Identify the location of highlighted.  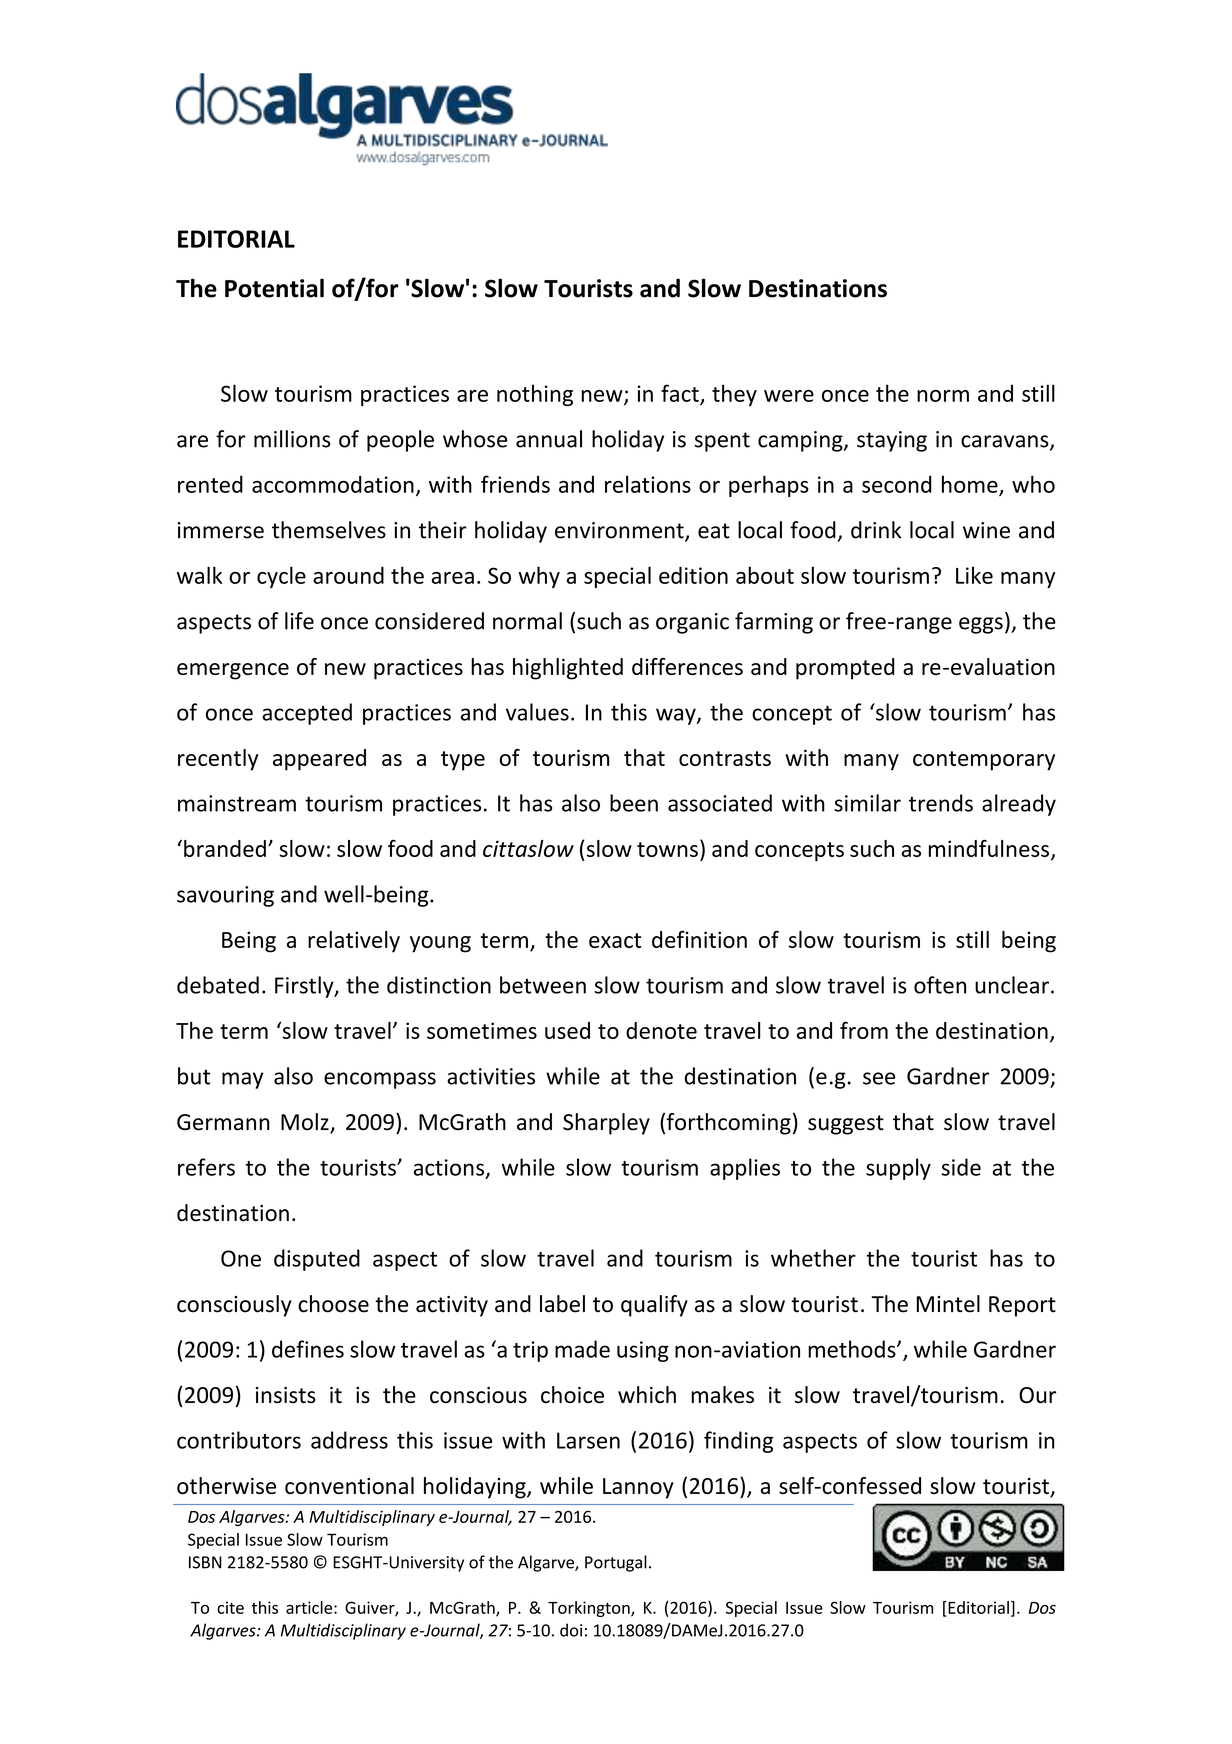
(568, 669).
